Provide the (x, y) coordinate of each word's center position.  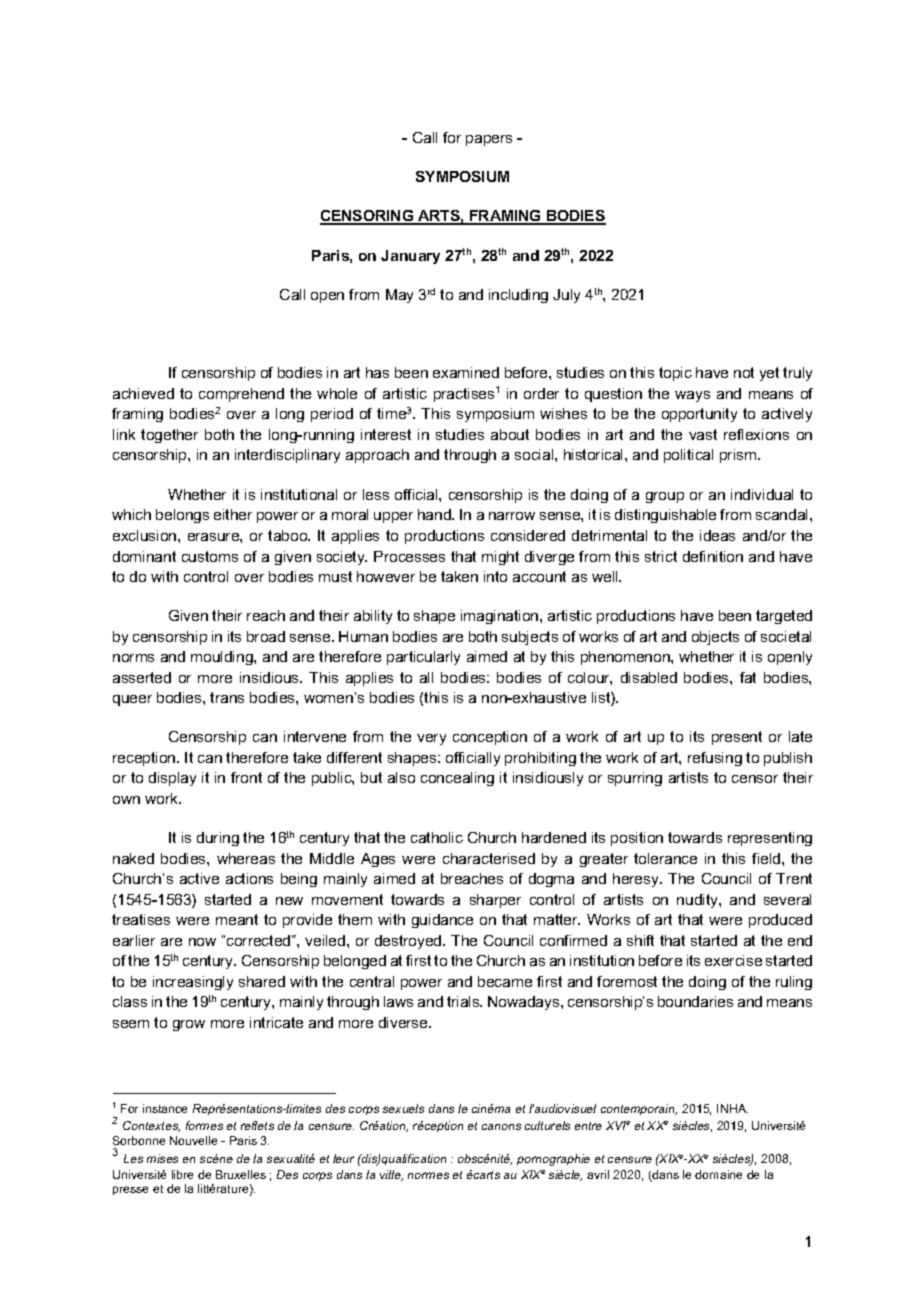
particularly (423, 658)
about (510, 434)
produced (780, 921)
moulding (223, 658)
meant (237, 919)
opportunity (699, 415)
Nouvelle (193, 1140)
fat (748, 677)
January (410, 257)
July (566, 296)
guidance (442, 921)
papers (489, 140)
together (169, 436)
